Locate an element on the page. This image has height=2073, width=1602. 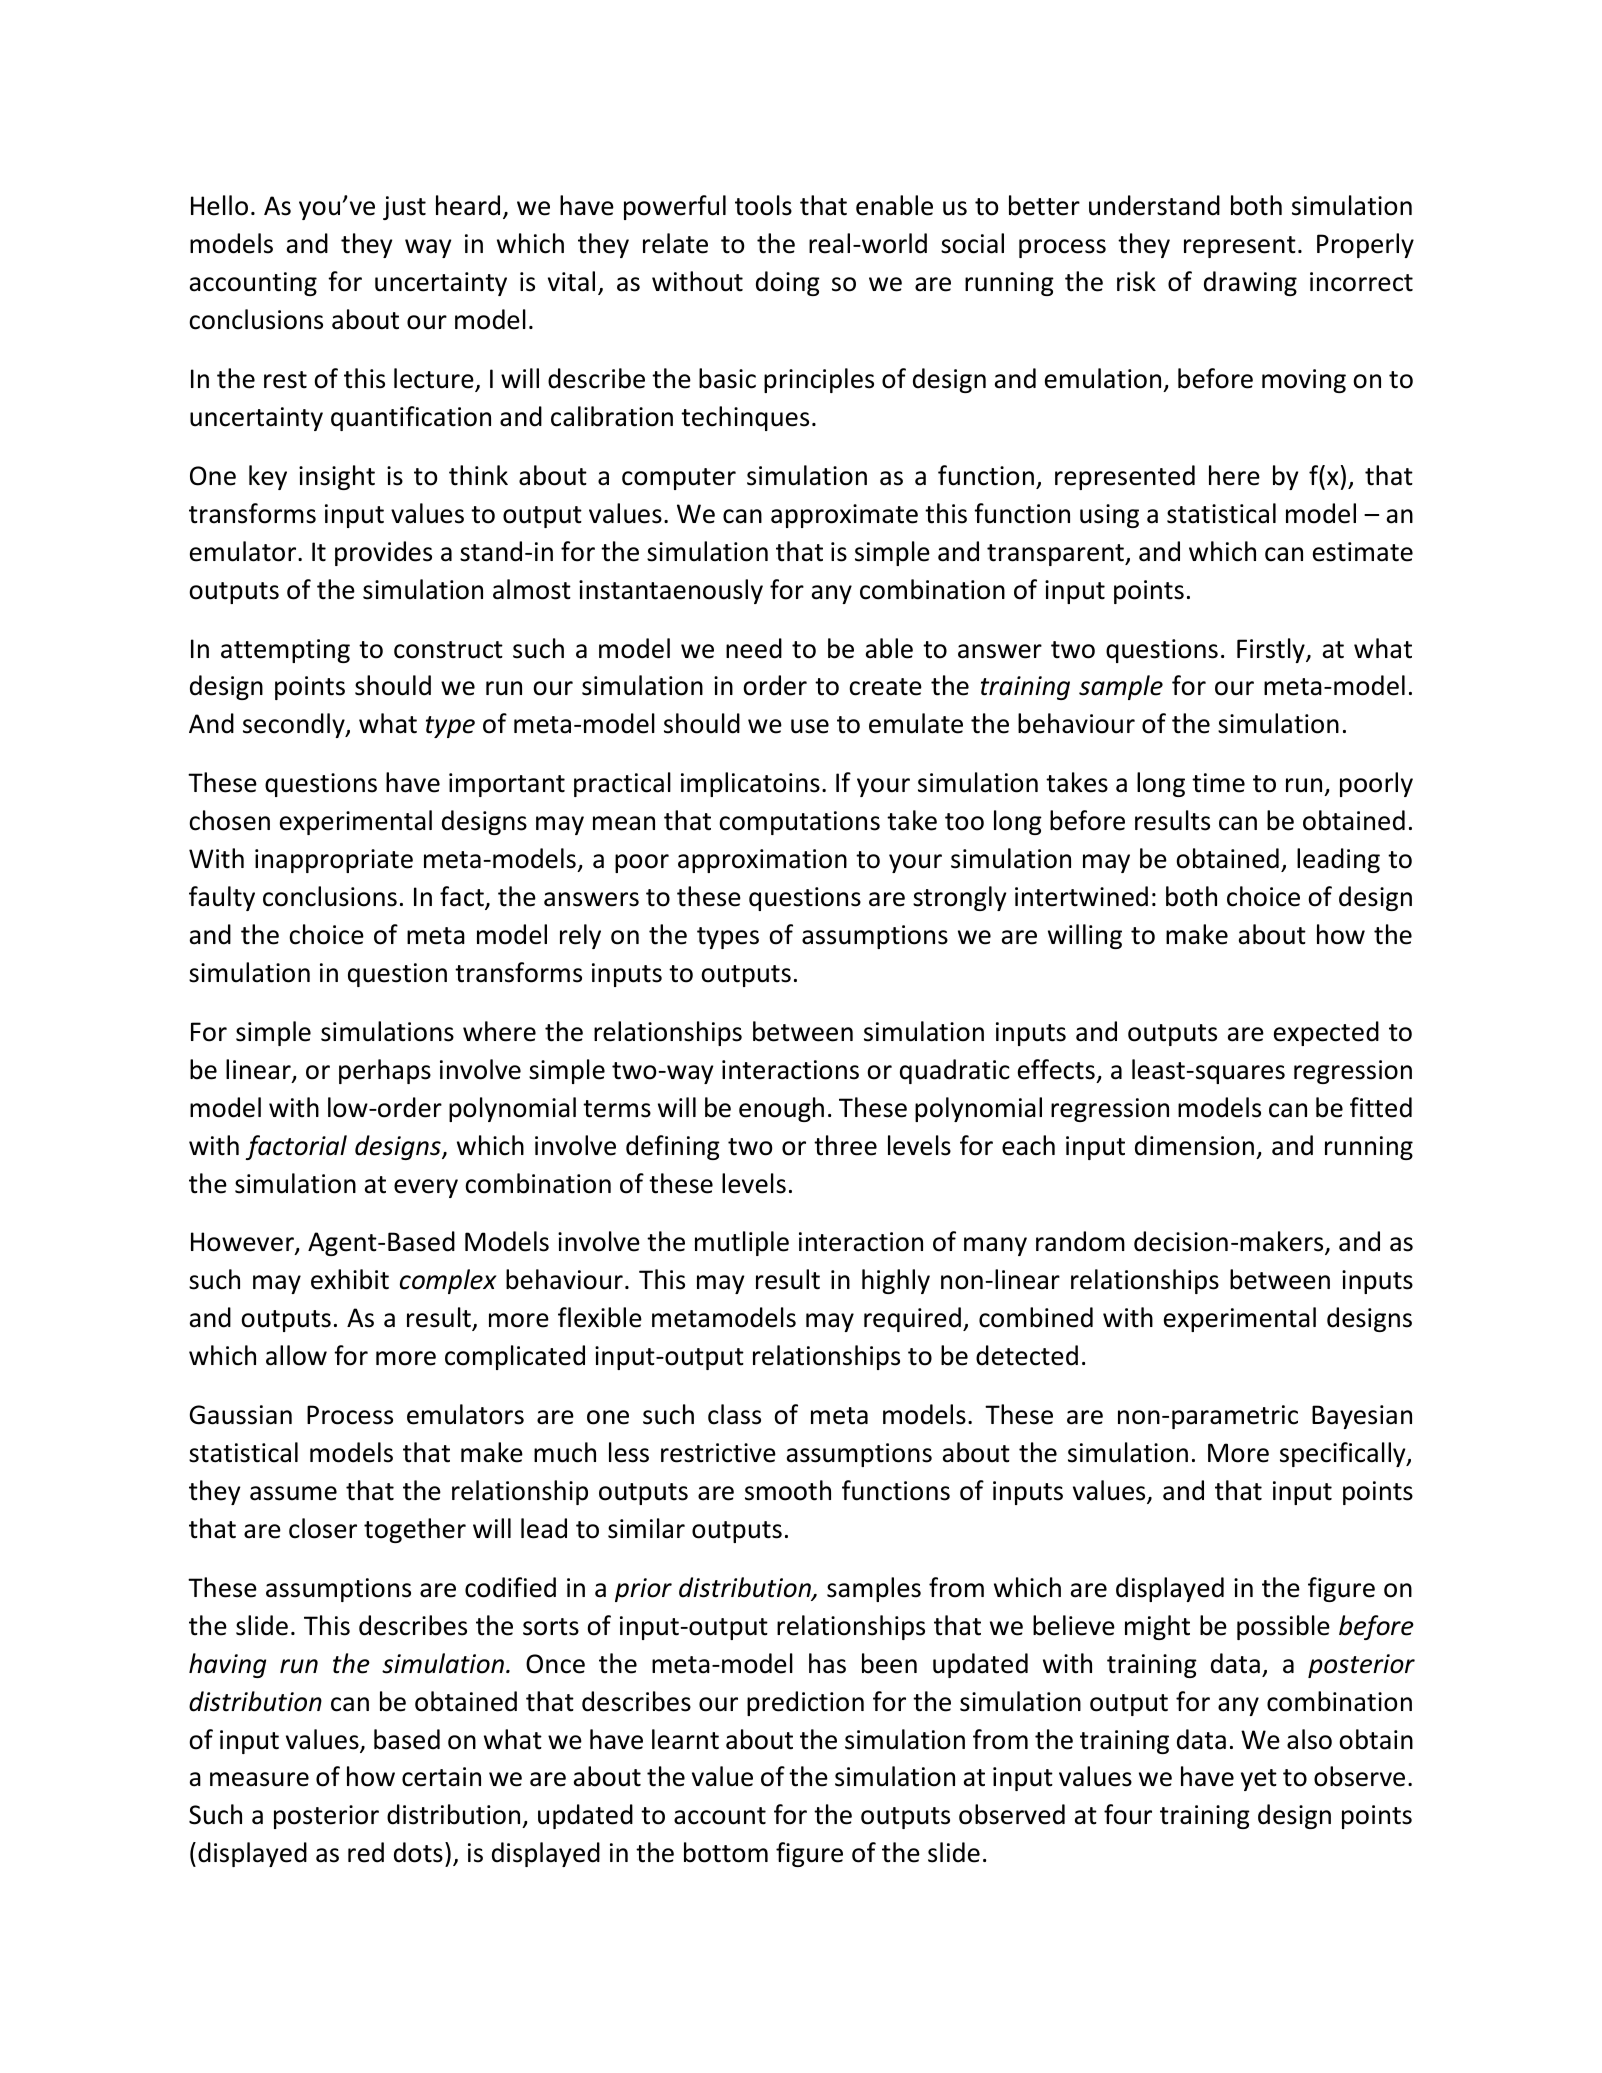
yet is located at coordinates (1259, 1780).
